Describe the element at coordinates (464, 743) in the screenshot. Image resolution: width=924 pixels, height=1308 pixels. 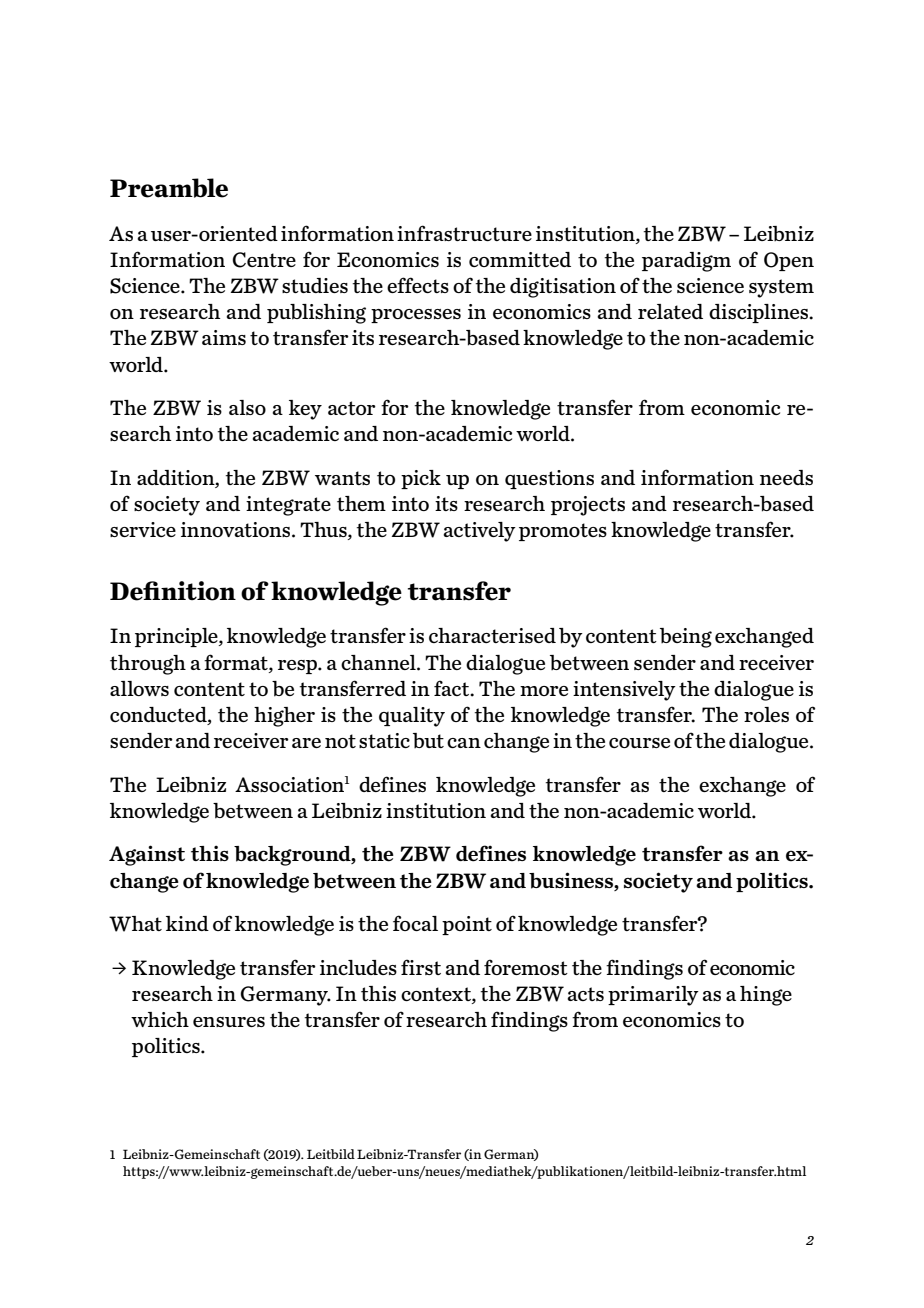
I see `can` at that location.
